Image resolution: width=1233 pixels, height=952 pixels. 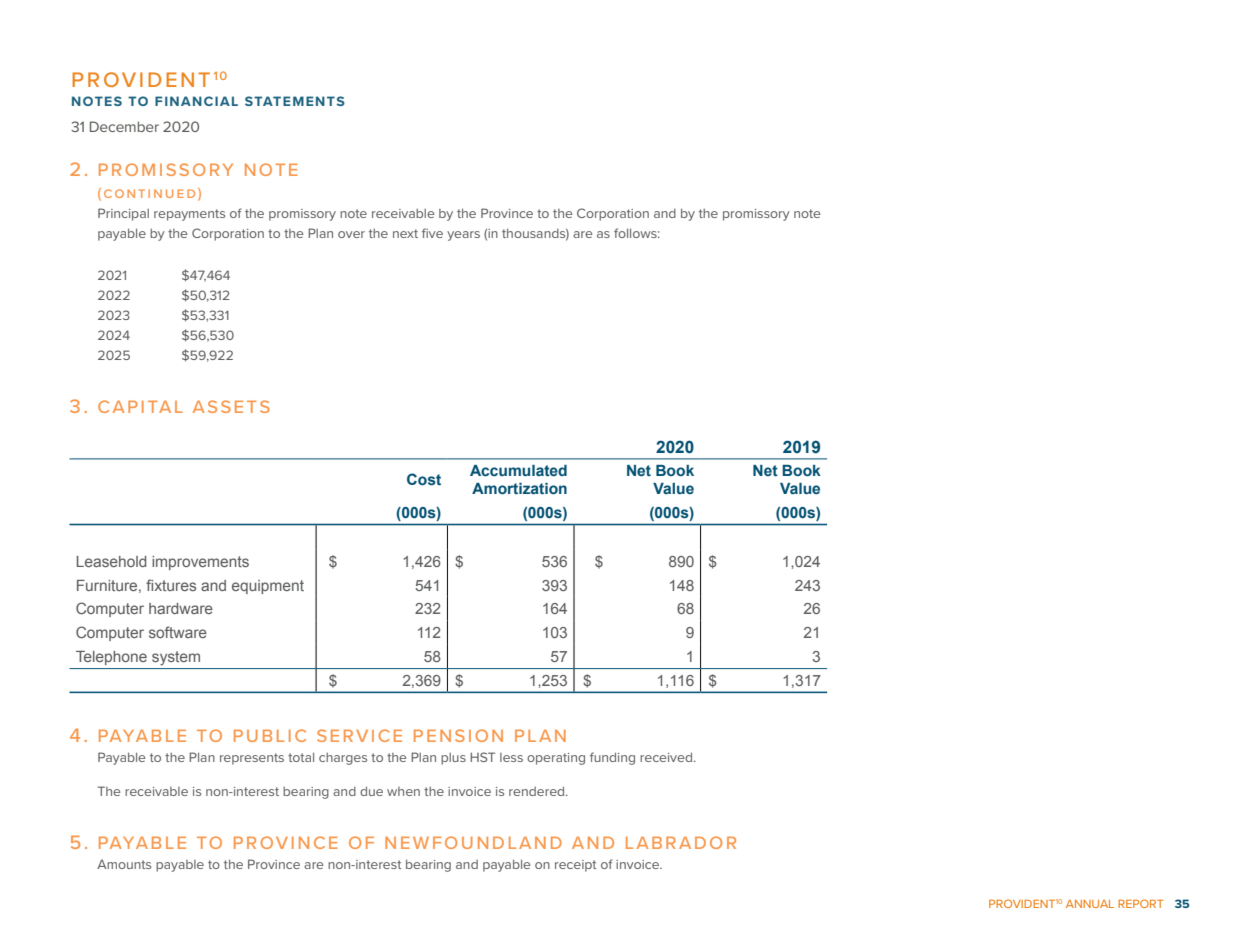 I want to click on December, so click(x=124, y=126).
